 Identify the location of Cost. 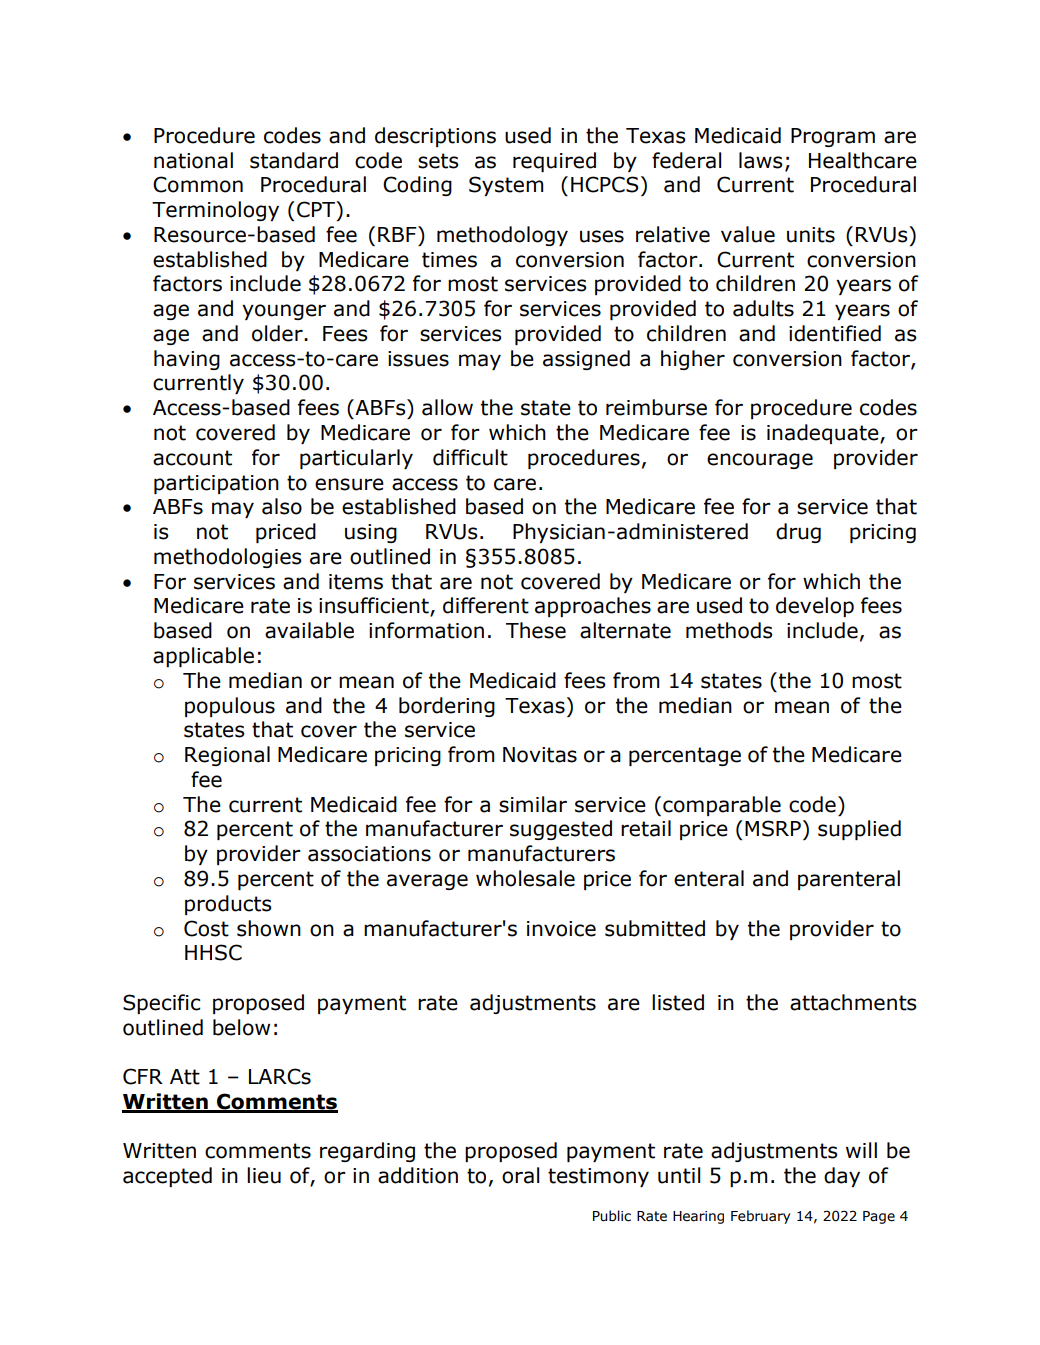
(206, 928).
